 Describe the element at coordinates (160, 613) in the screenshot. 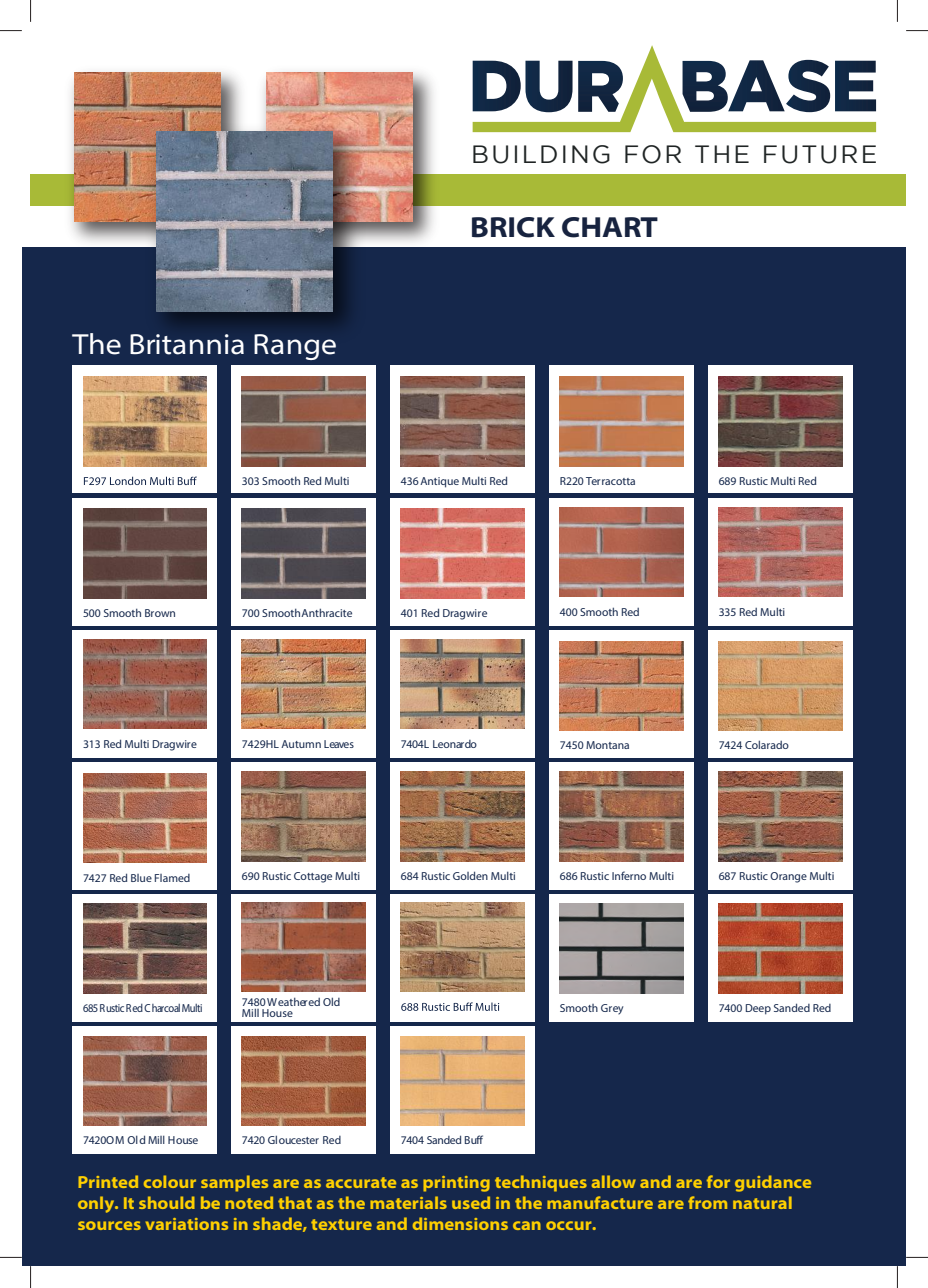

I see `Brown` at that location.
